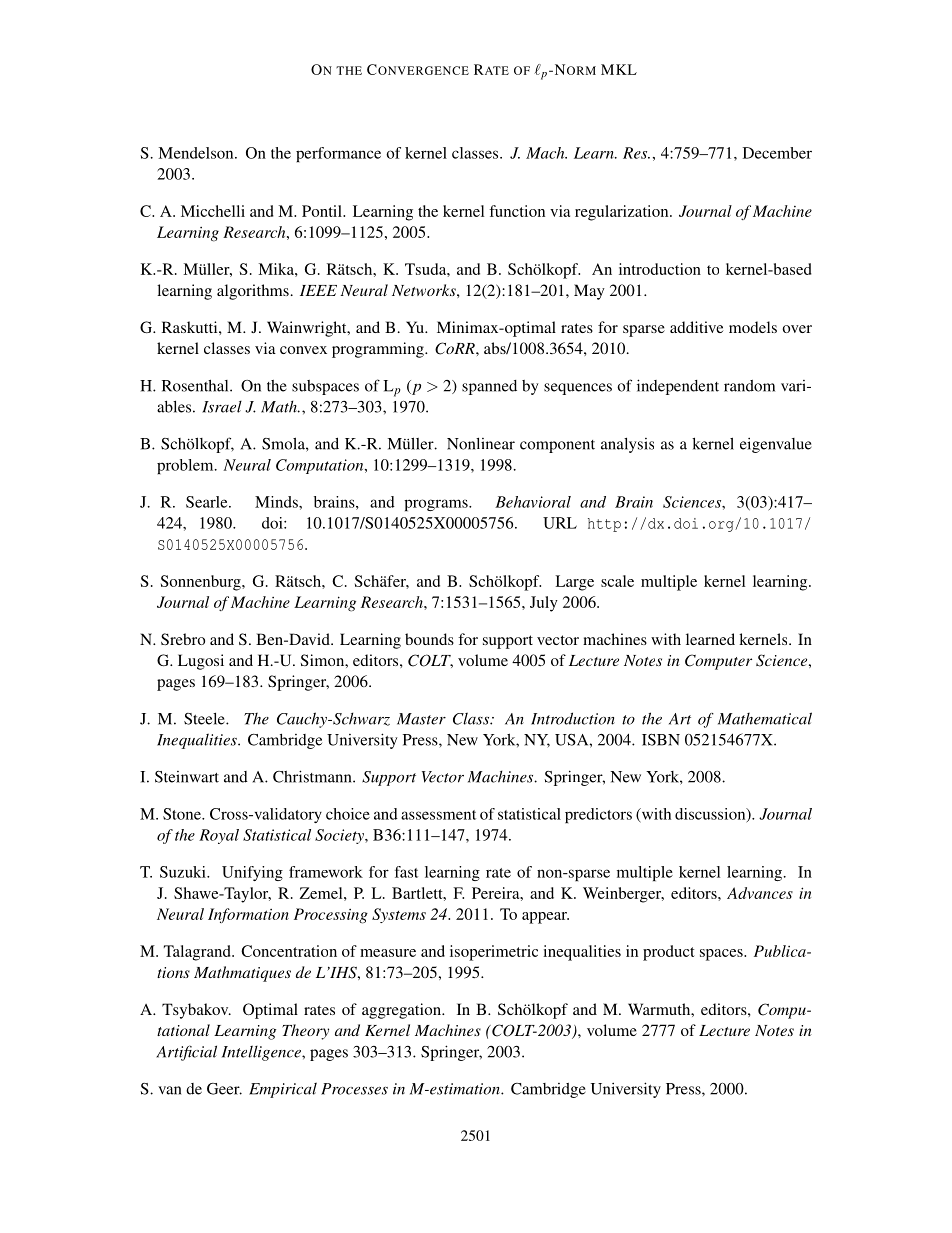  I want to click on scale, so click(617, 581).
